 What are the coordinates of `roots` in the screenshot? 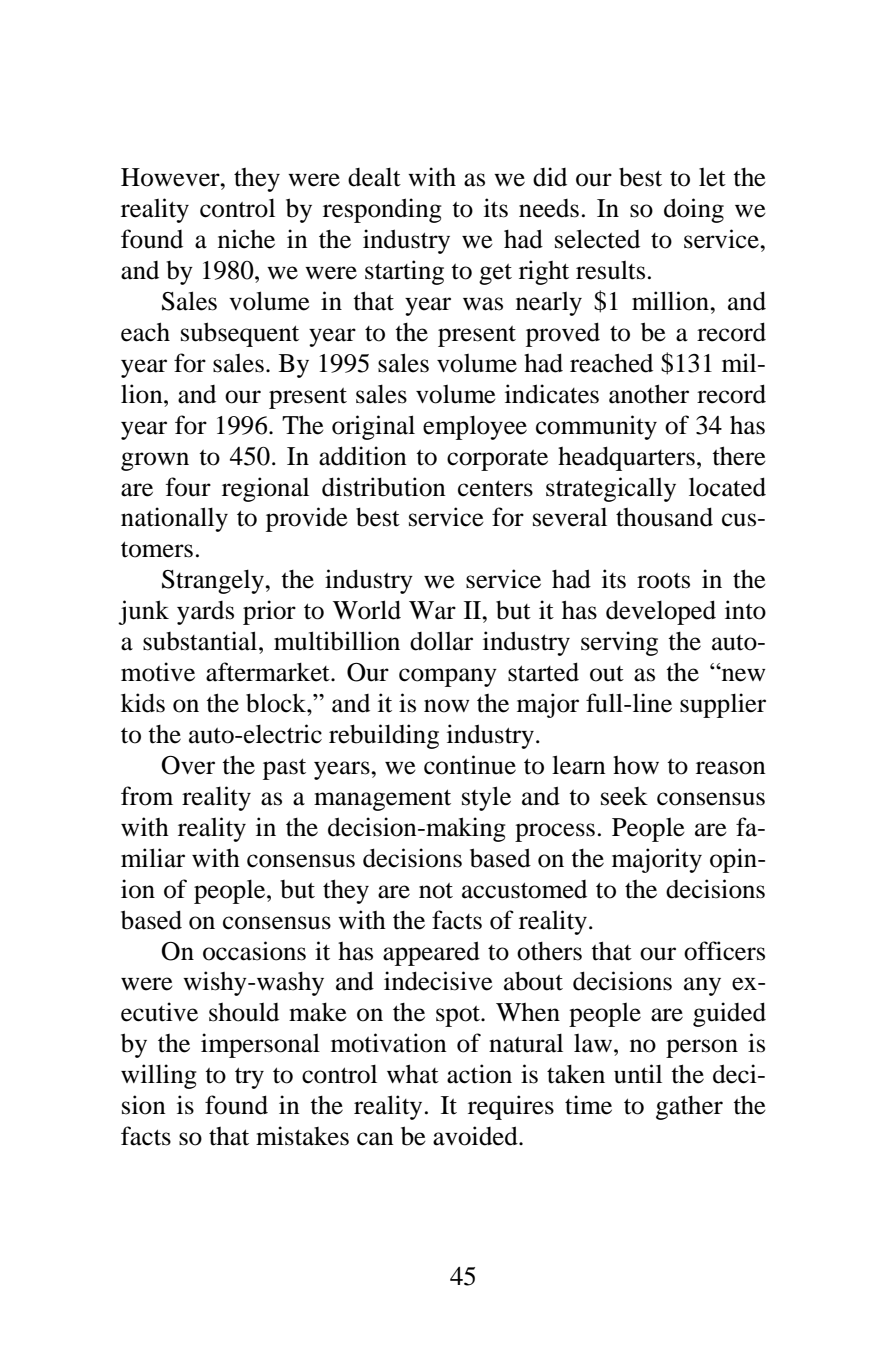 It's located at (663, 581).
